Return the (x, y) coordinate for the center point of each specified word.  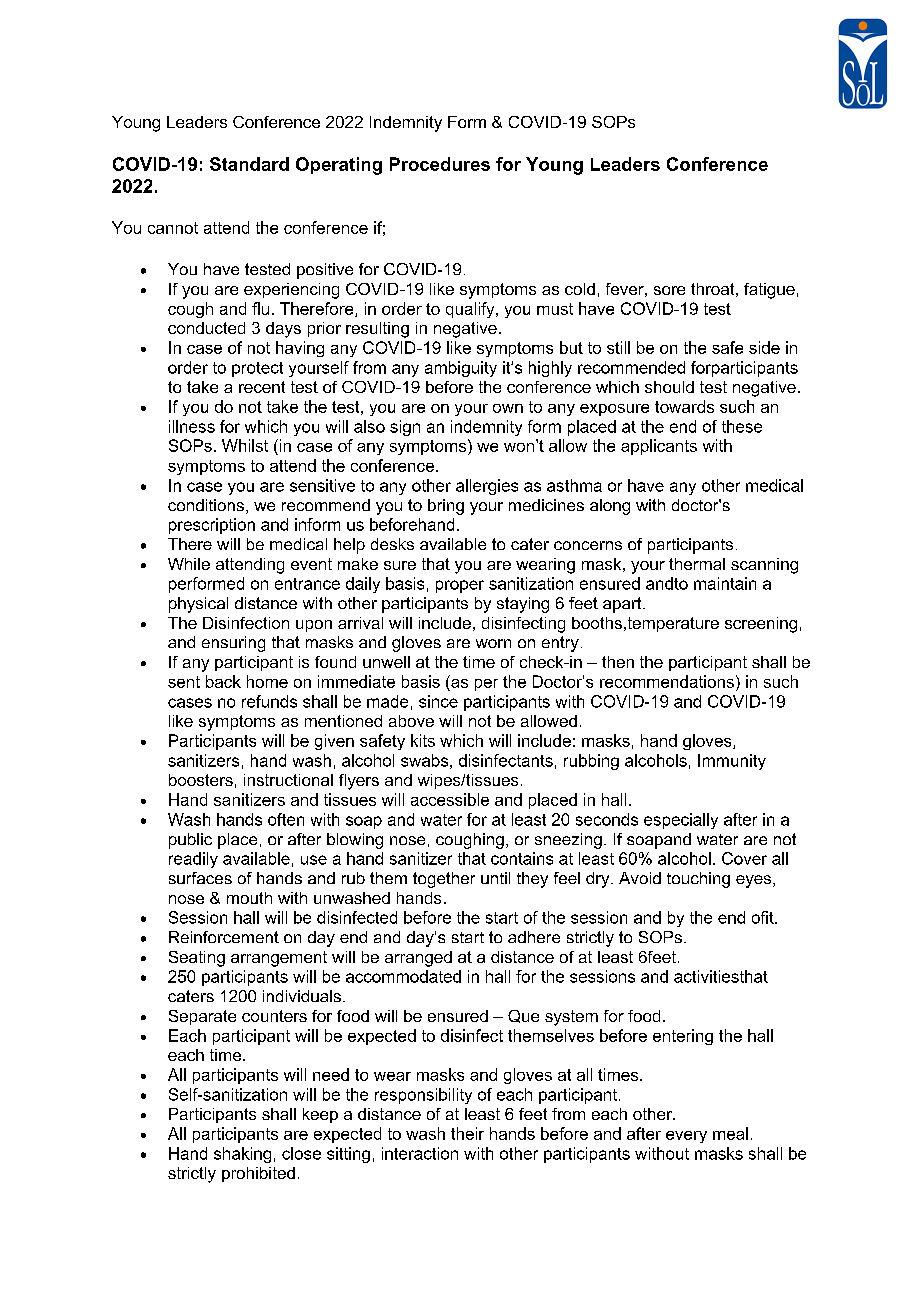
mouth (249, 898)
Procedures (440, 164)
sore (669, 290)
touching (698, 880)
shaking (242, 1155)
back (223, 681)
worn (493, 643)
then (618, 662)
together (444, 880)
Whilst (245, 445)
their (467, 1133)
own (508, 408)
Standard (249, 164)
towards (684, 406)
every (686, 1137)
